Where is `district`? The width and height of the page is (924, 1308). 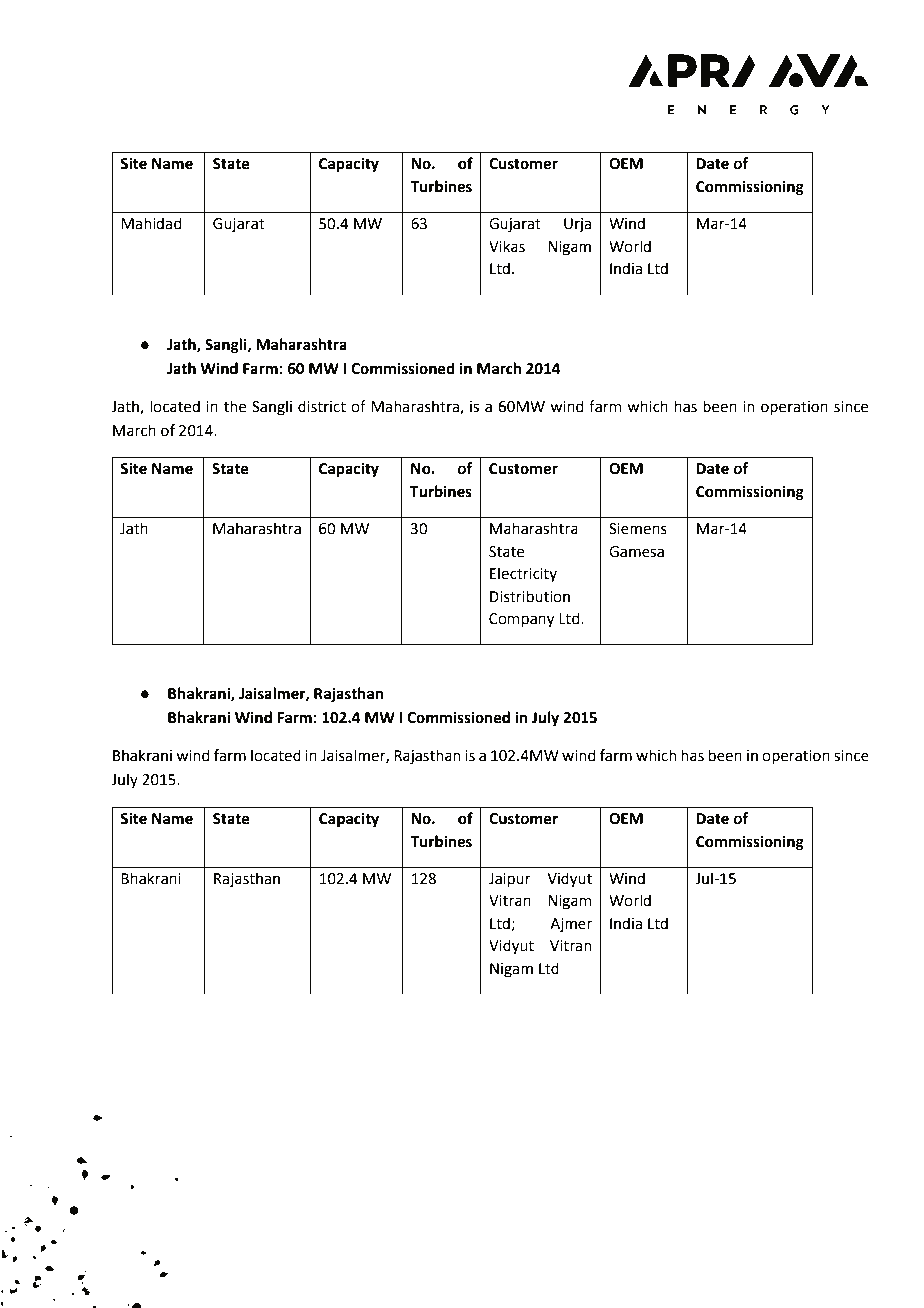
district is located at coordinates (322, 406).
